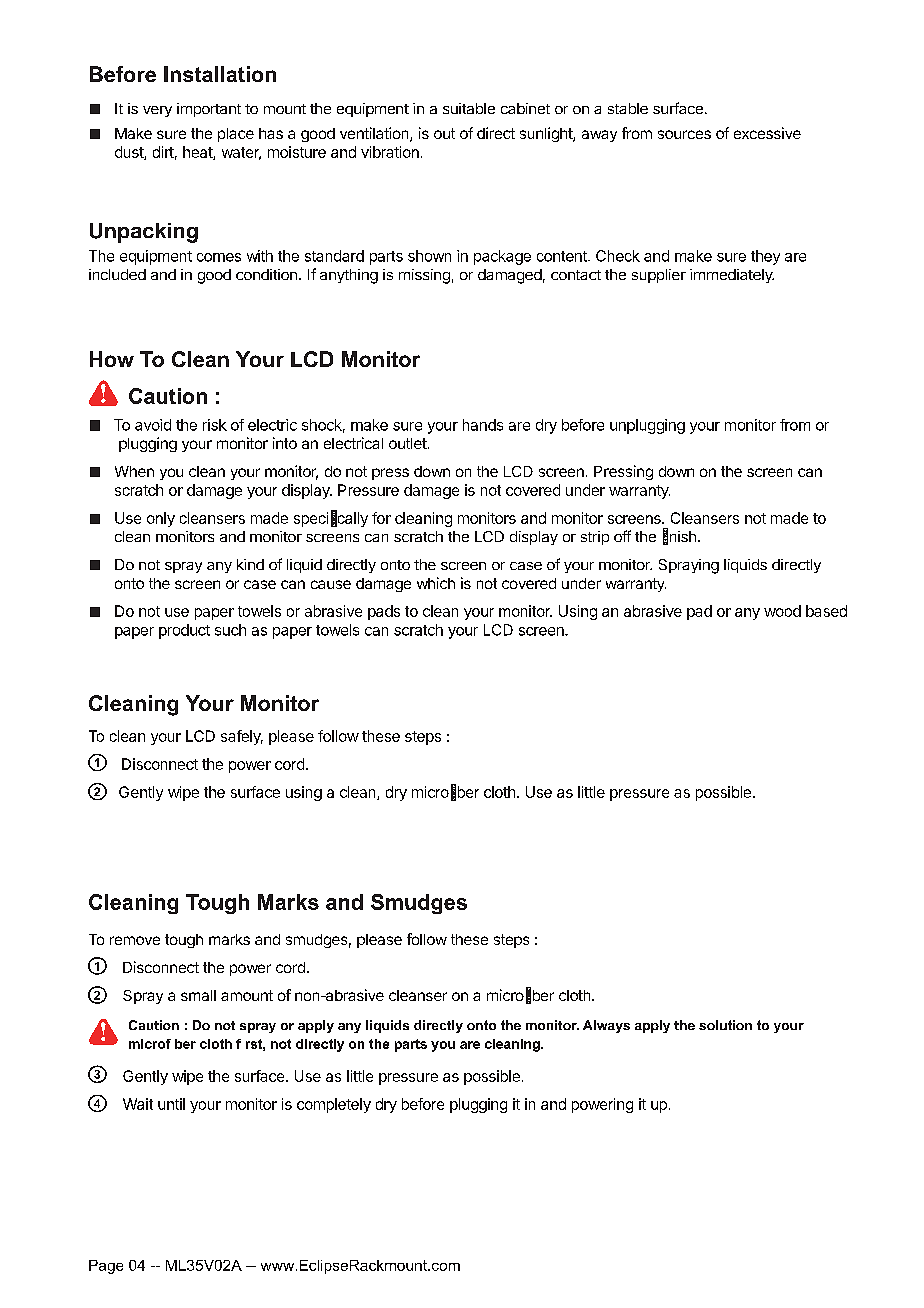  What do you see at coordinates (334, 1105) in the document?
I see `completely` at bounding box center [334, 1105].
